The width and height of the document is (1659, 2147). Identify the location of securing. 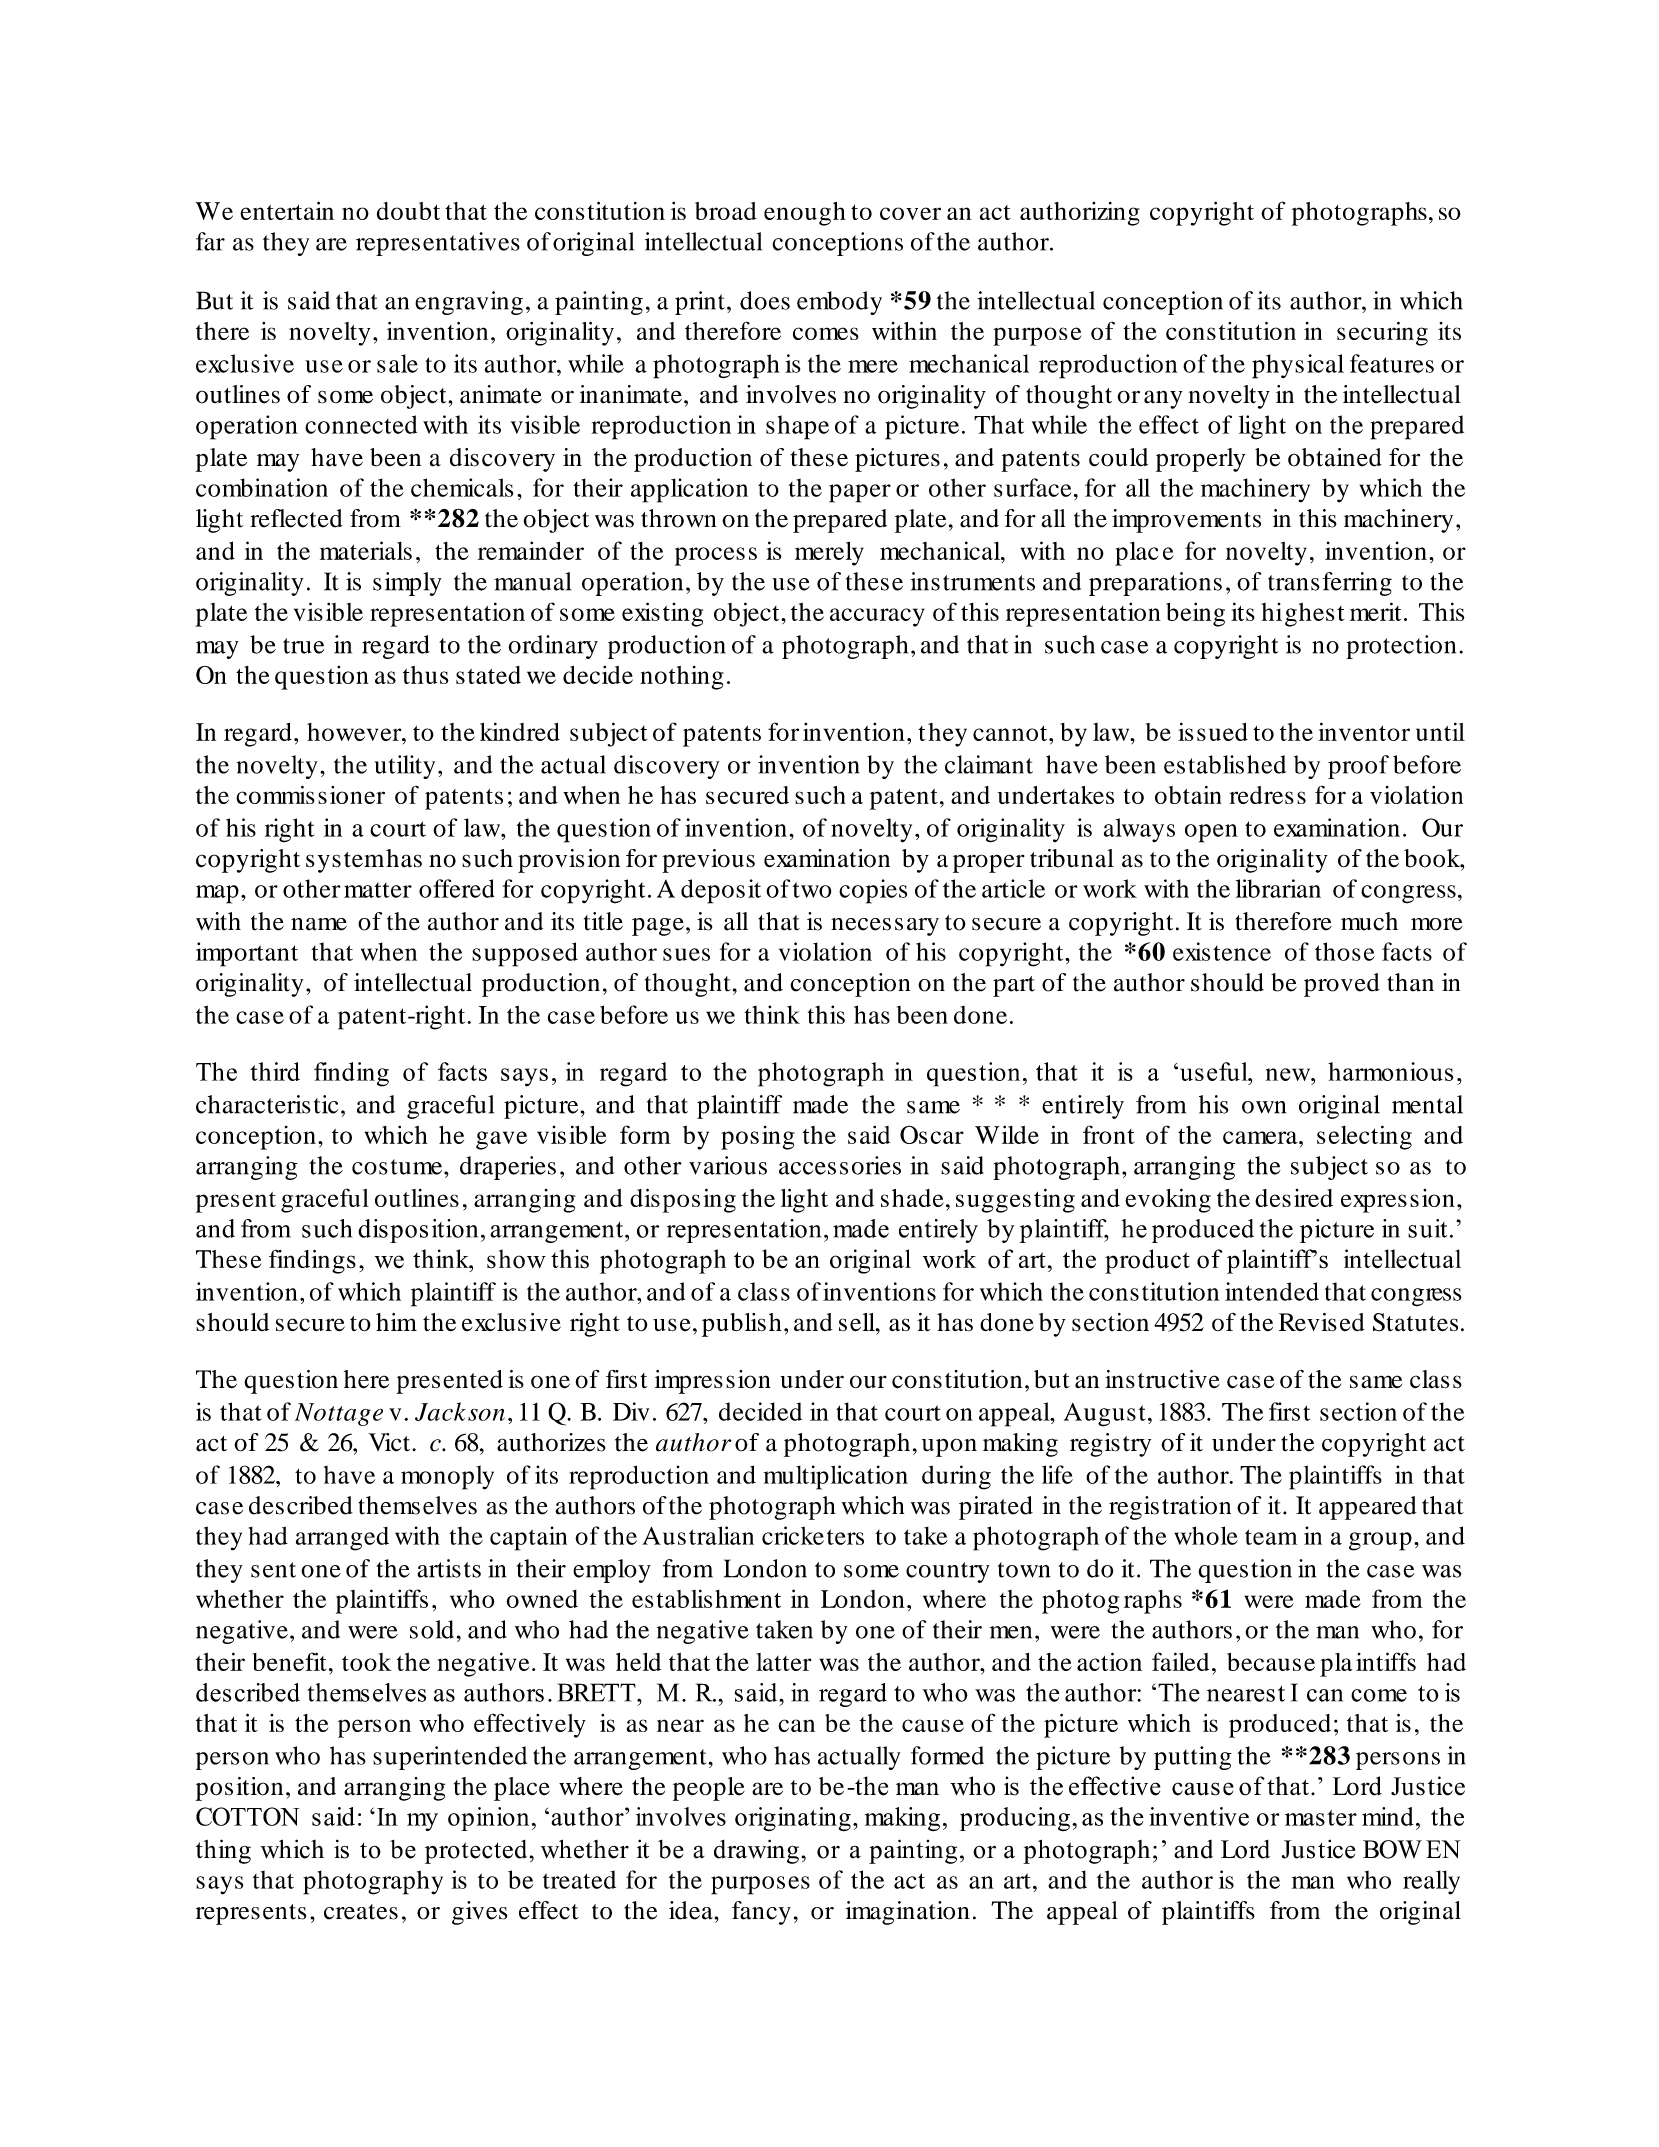
(1382, 334).
